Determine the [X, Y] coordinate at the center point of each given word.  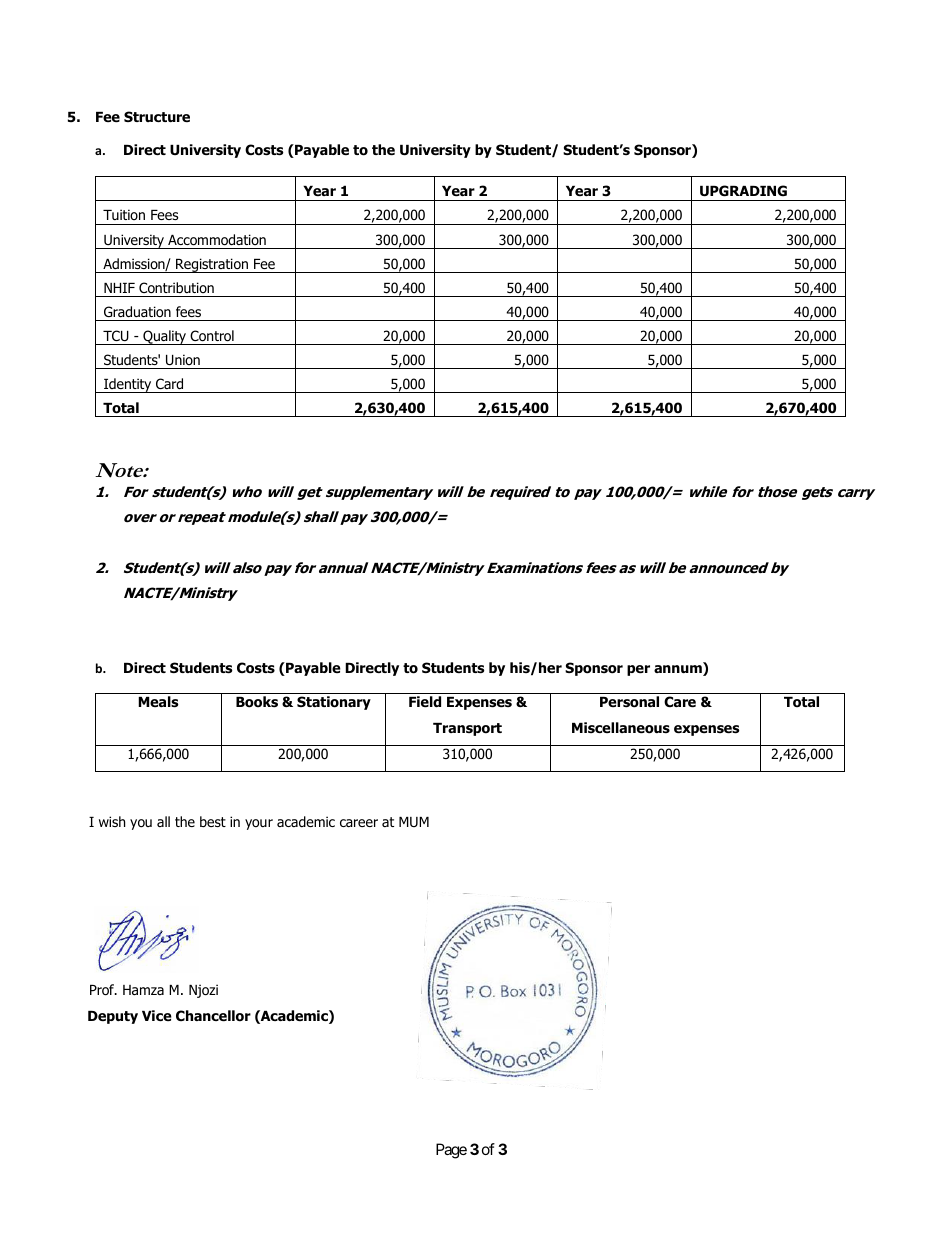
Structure [157, 116]
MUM [414, 822]
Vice [157, 1015]
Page [451, 1151]
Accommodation [217, 240]
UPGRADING [743, 191]
